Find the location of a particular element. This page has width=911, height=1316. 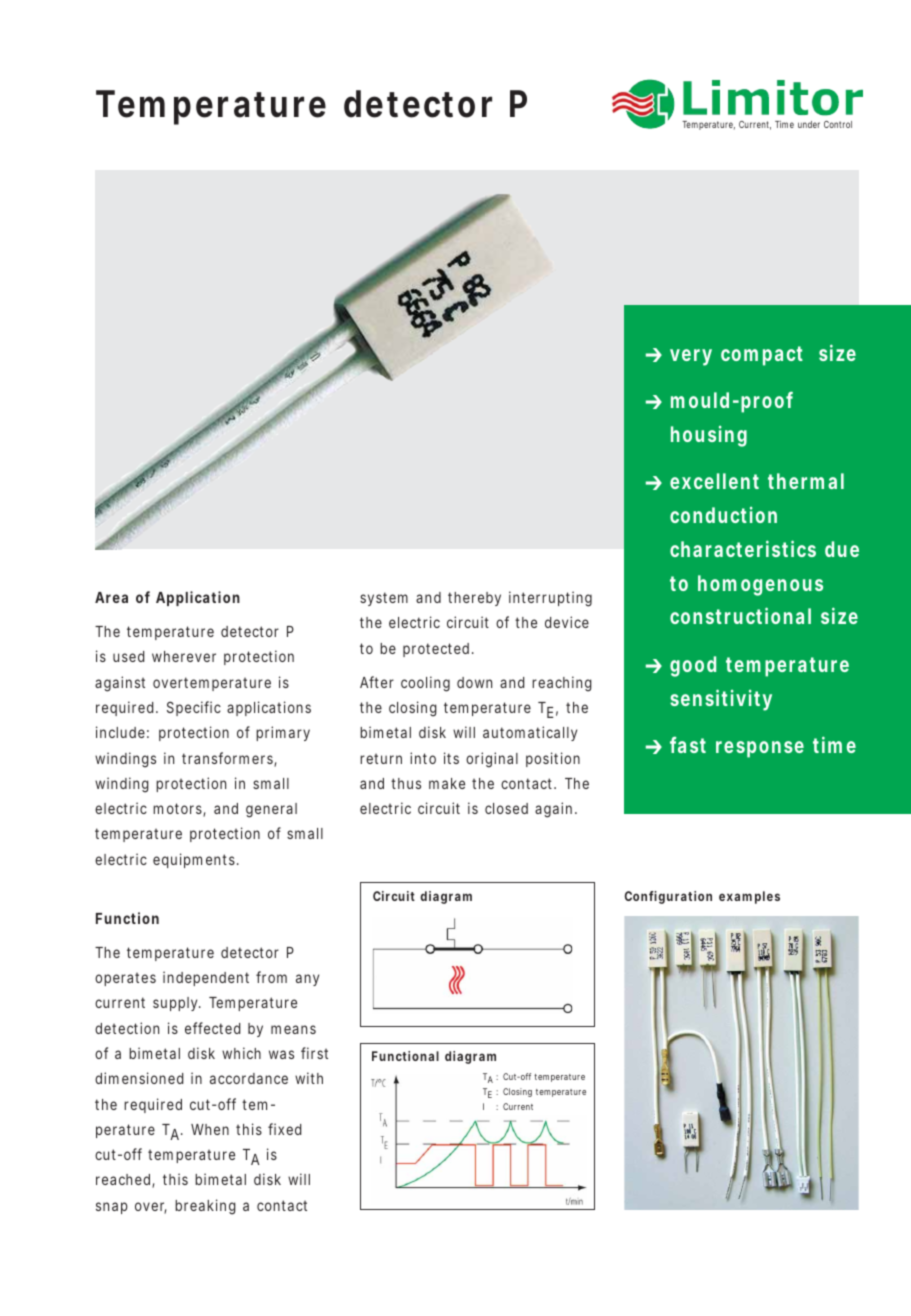

housing is located at coordinates (709, 436).
